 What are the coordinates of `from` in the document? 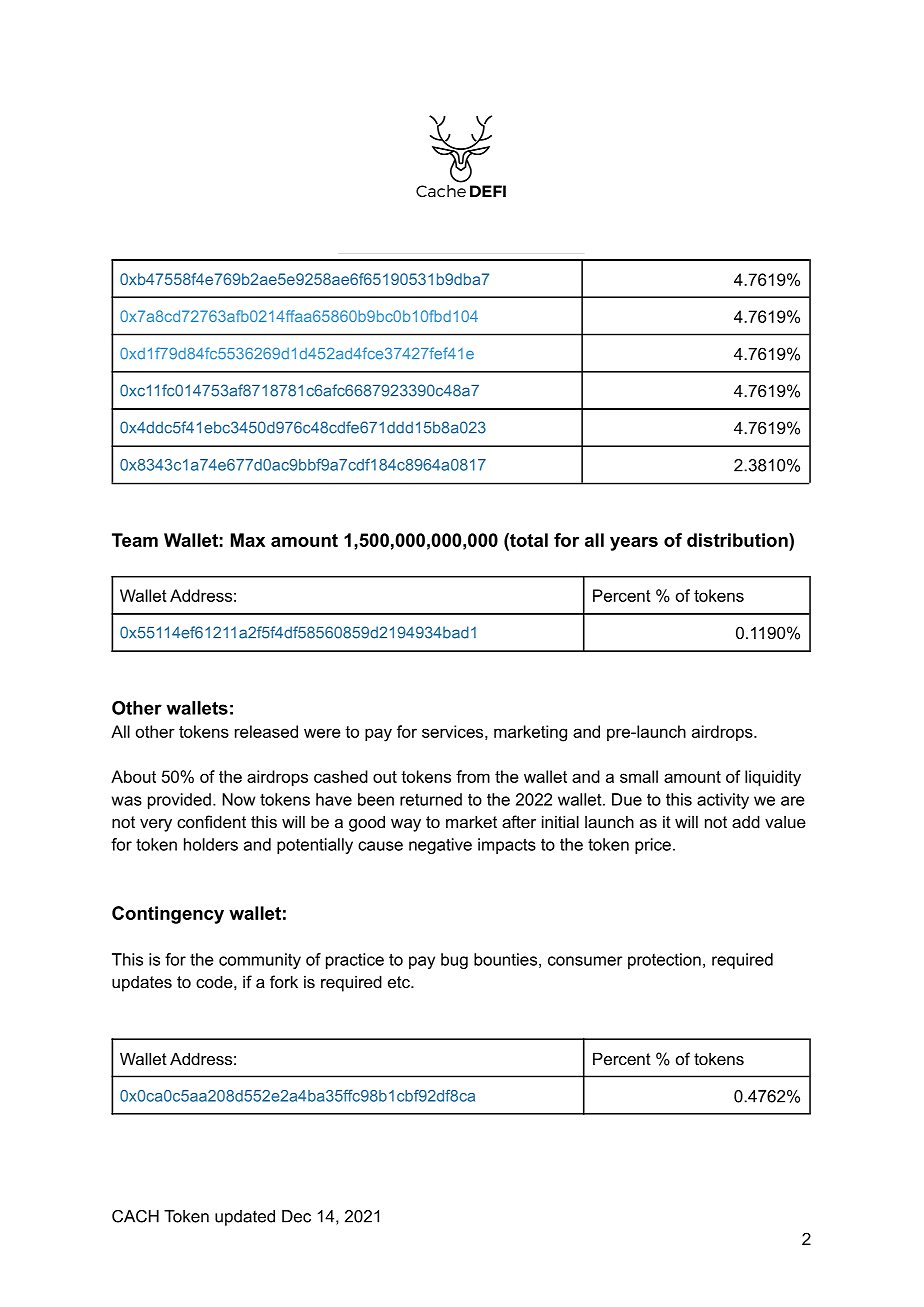 It's located at (473, 776).
